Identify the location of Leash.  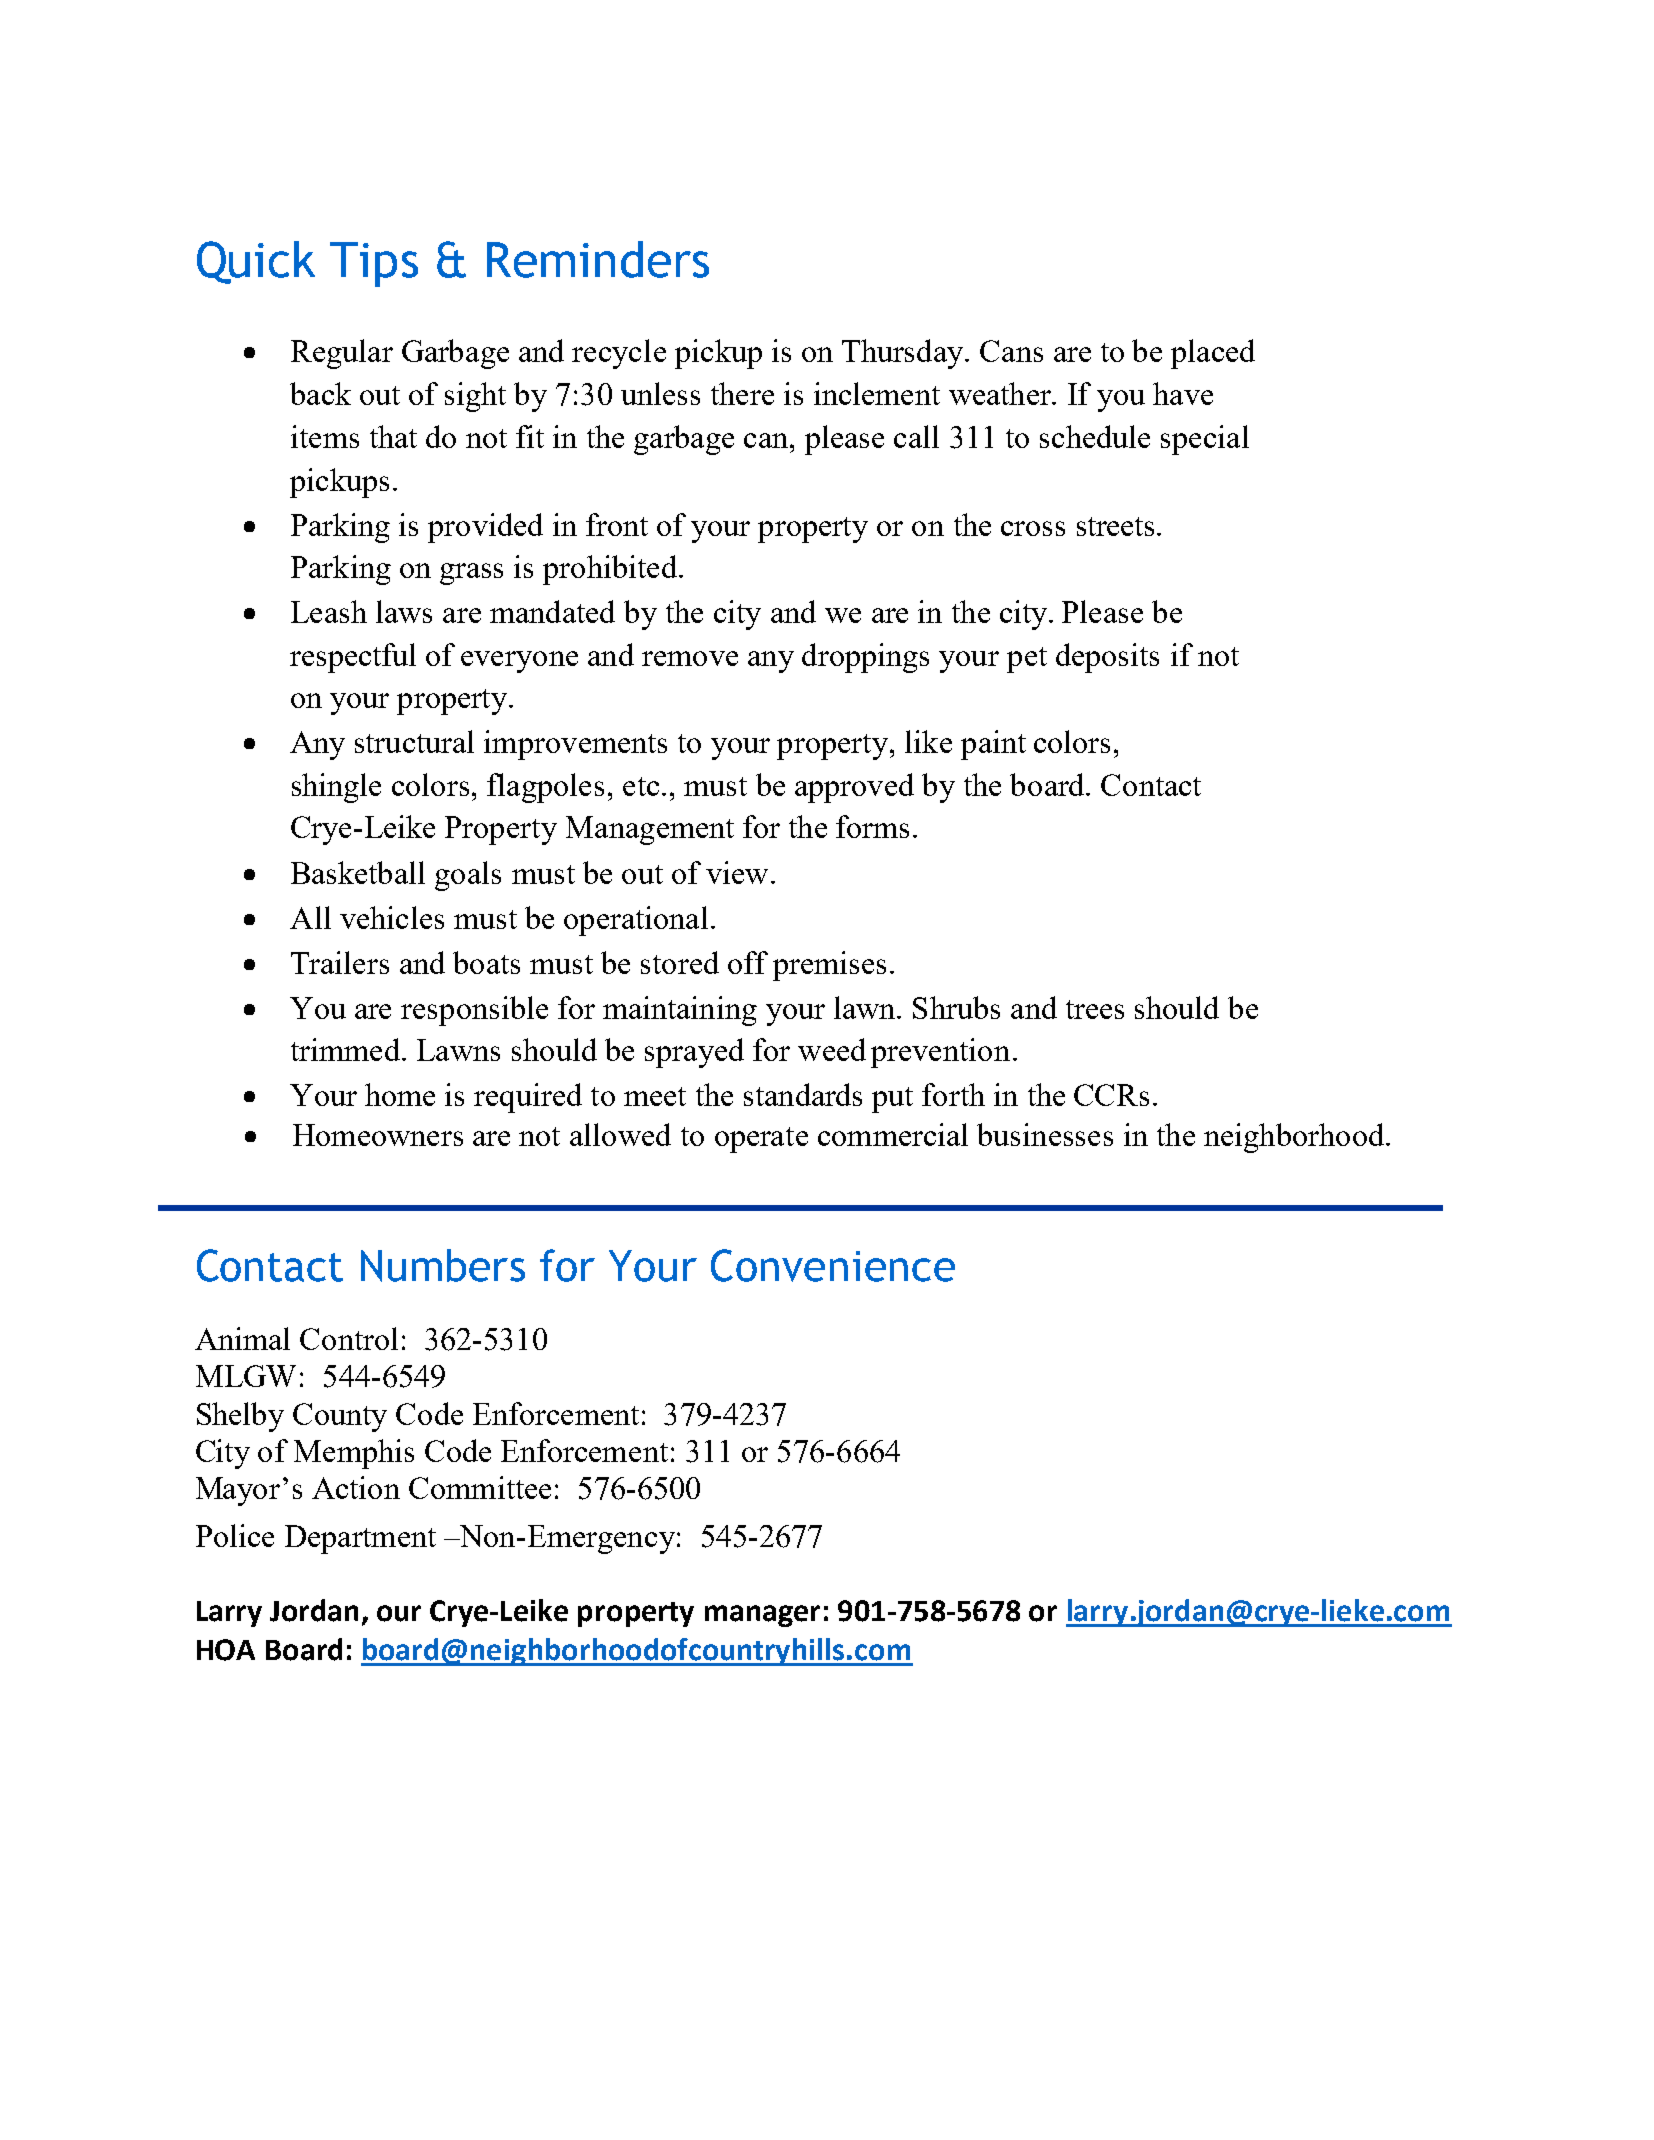
(329, 611).
